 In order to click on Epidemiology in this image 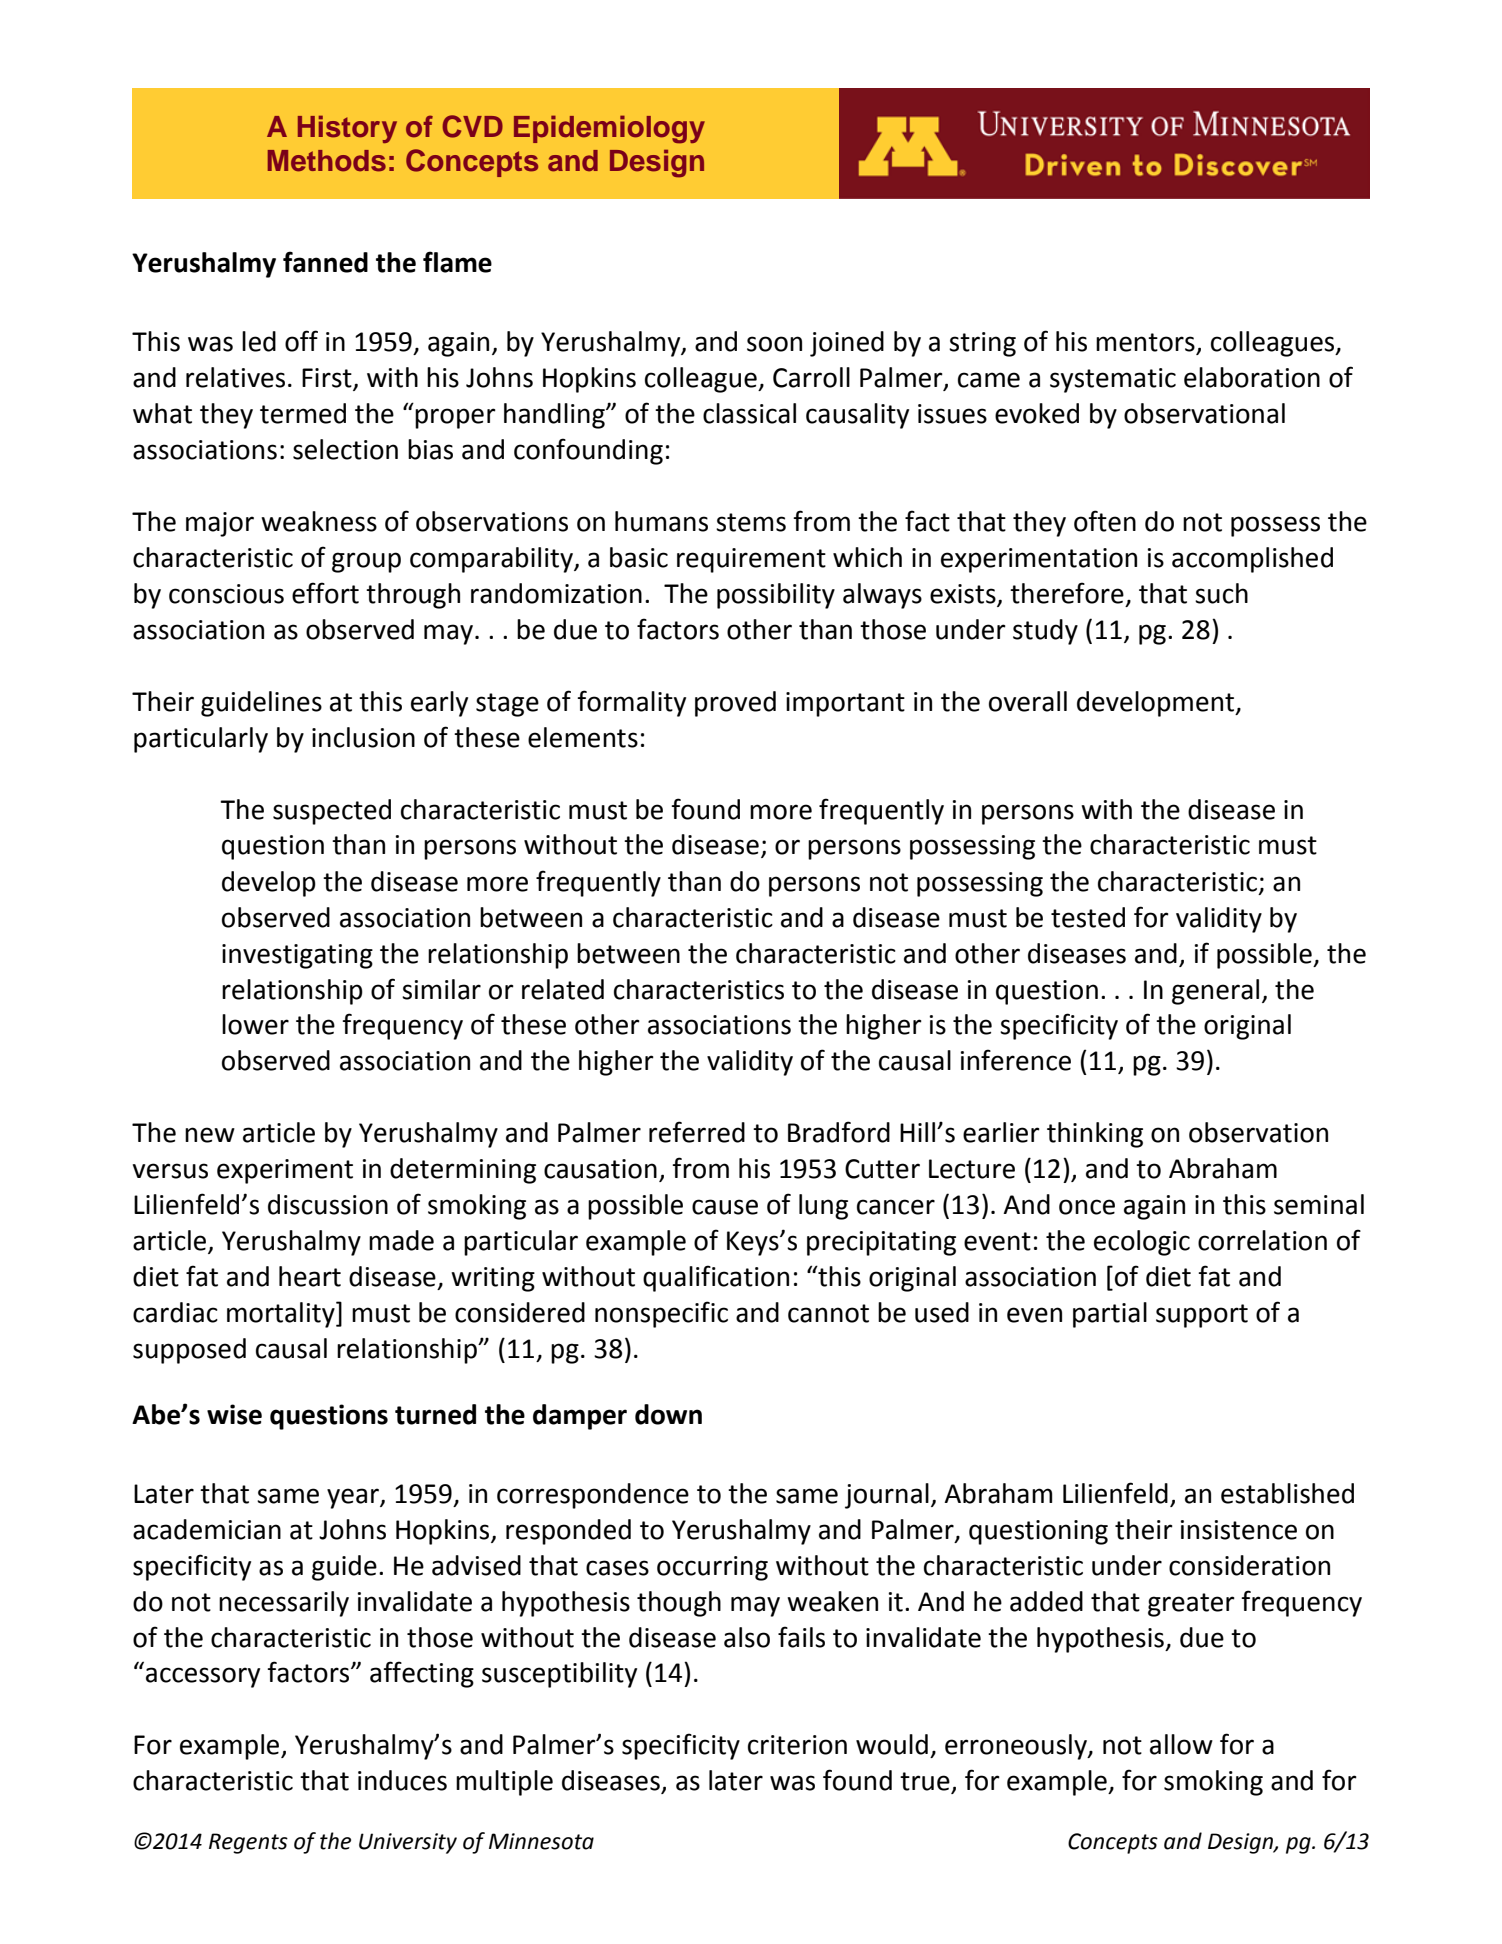, I will do `click(609, 130)`.
